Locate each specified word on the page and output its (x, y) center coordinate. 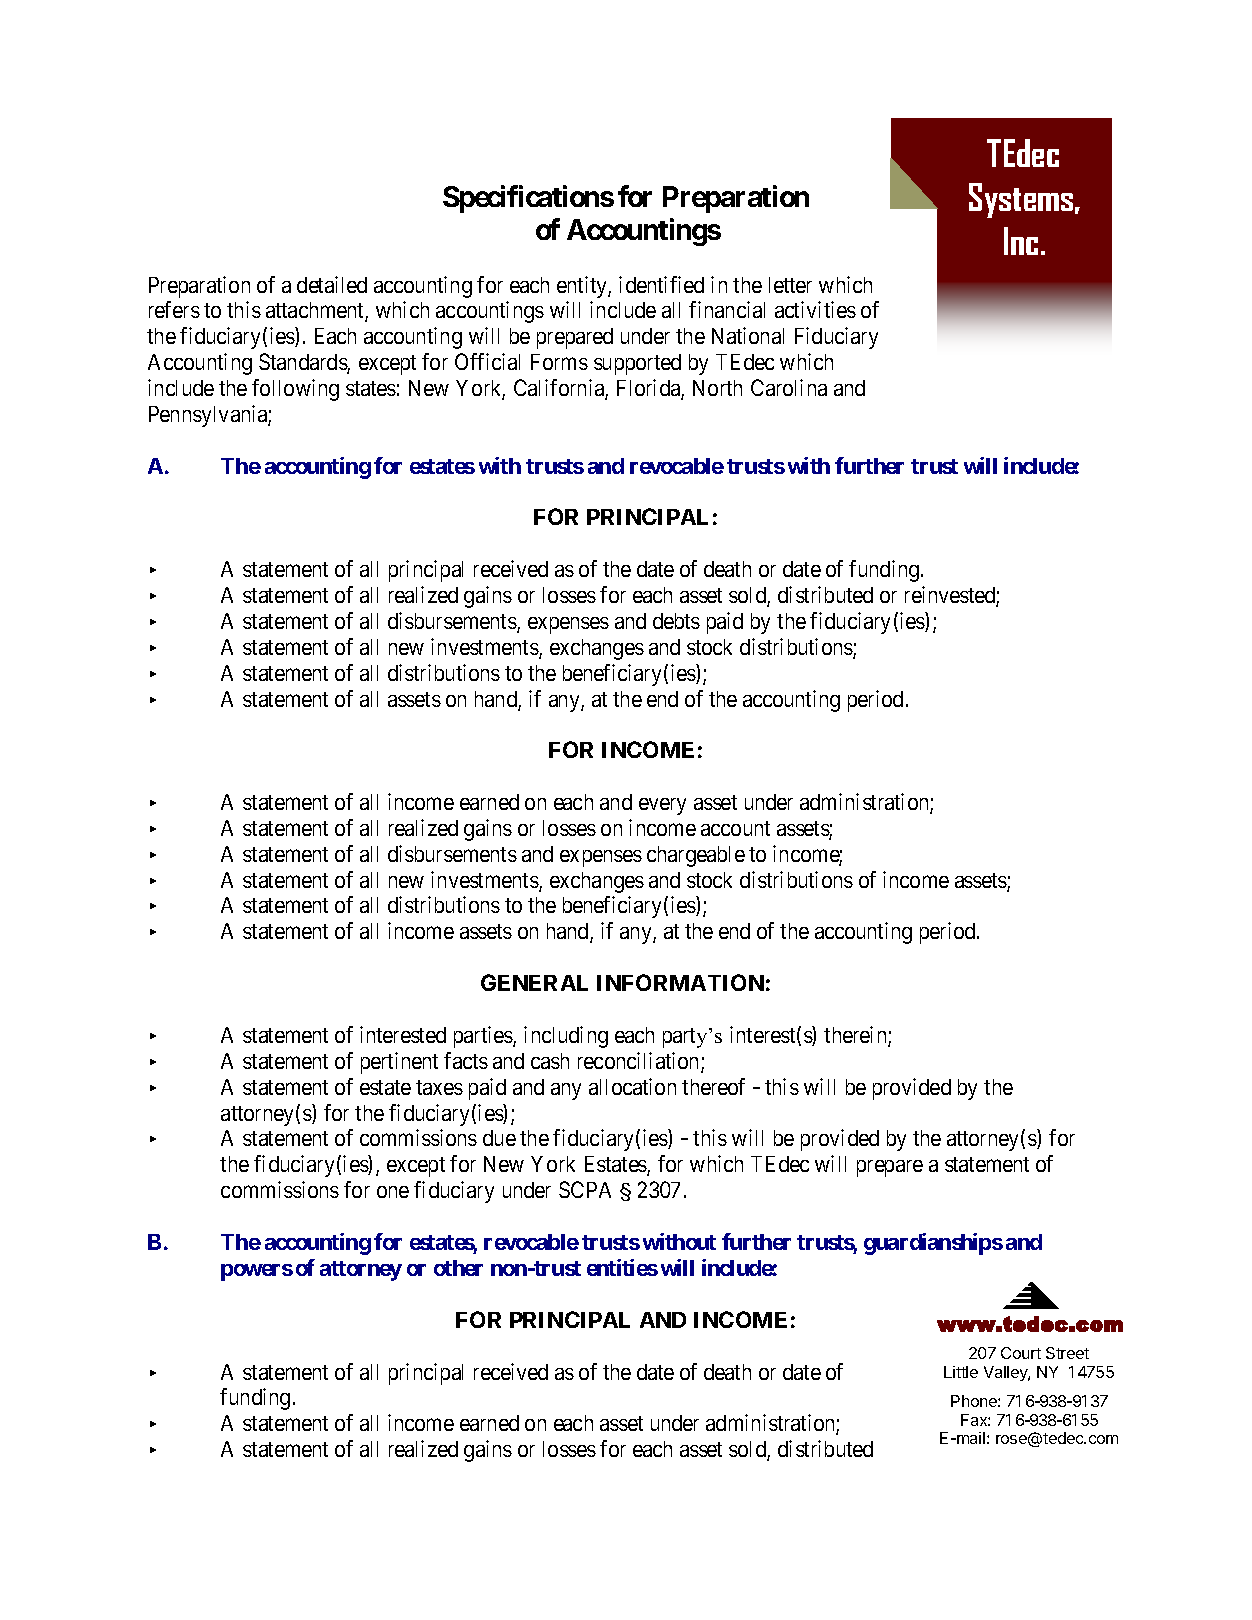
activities (815, 309)
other (458, 1268)
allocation (632, 1086)
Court (1021, 1353)
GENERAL (534, 982)
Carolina (789, 387)
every (662, 806)
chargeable (696, 856)
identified (661, 284)
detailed (332, 284)
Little (961, 1372)
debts (676, 621)
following (295, 390)
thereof (713, 1086)
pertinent (399, 1063)
